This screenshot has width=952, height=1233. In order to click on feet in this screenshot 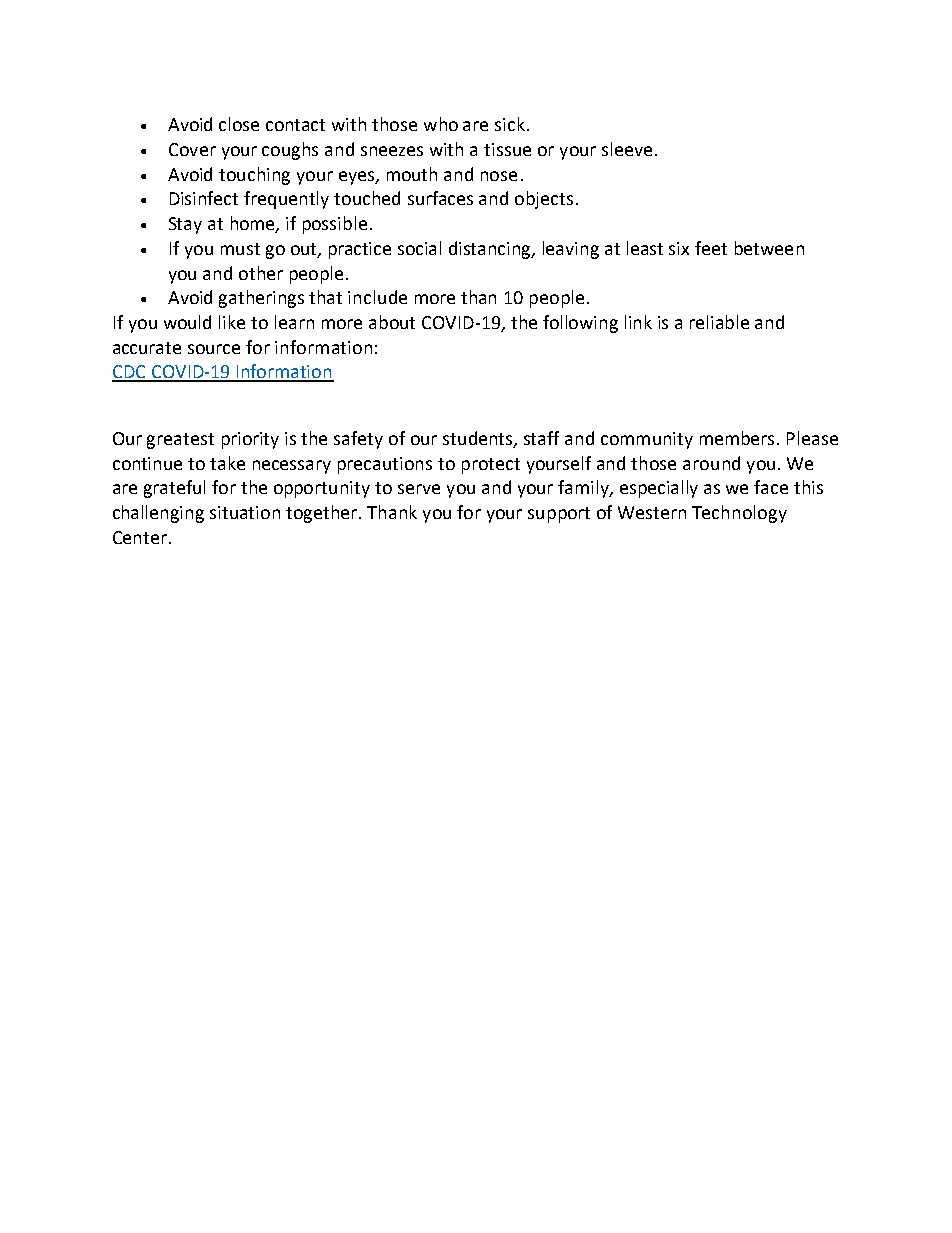, I will do `click(711, 248)`.
